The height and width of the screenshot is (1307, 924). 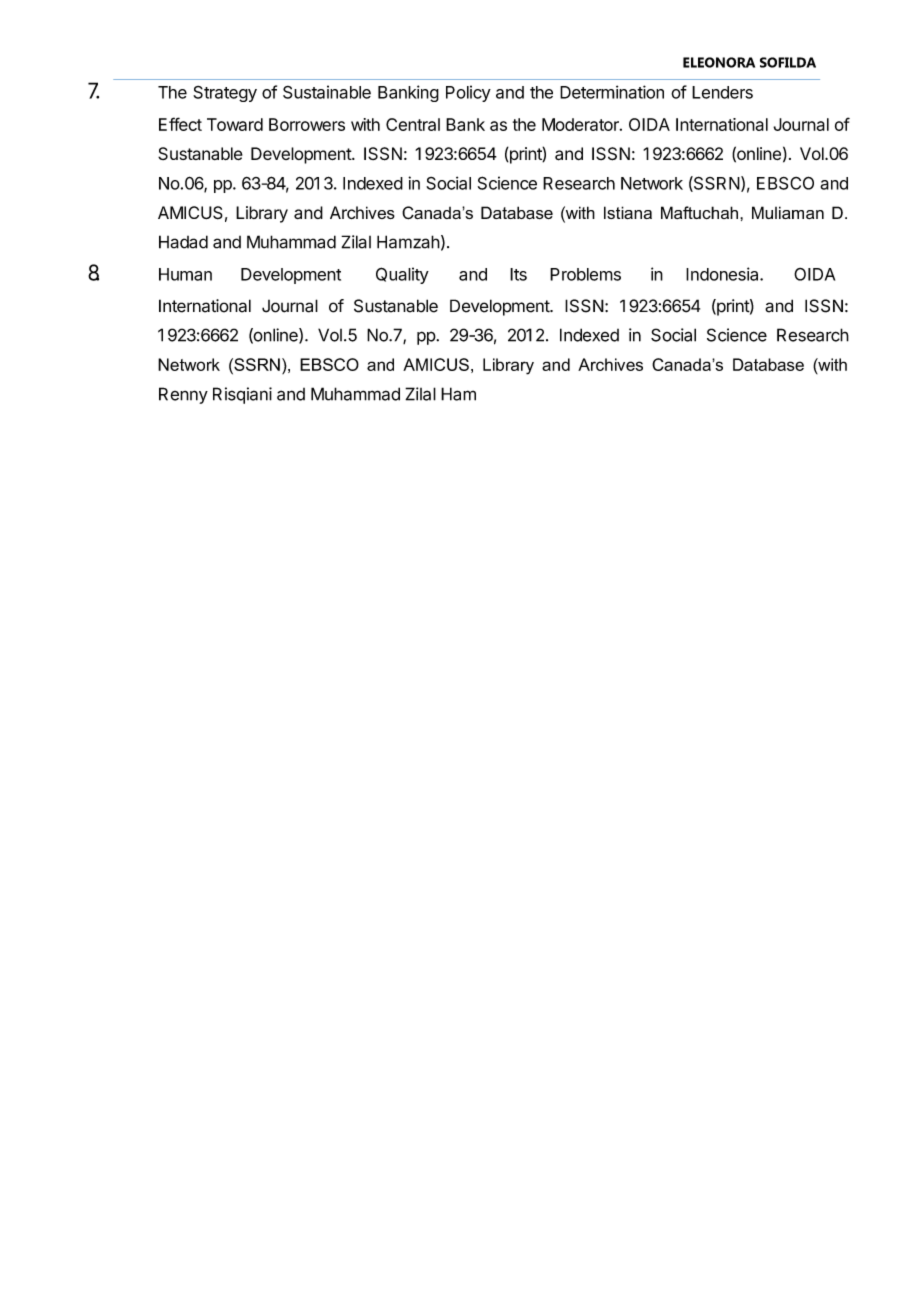 What do you see at coordinates (612, 92) in the screenshot?
I see `Determination` at bounding box center [612, 92].
